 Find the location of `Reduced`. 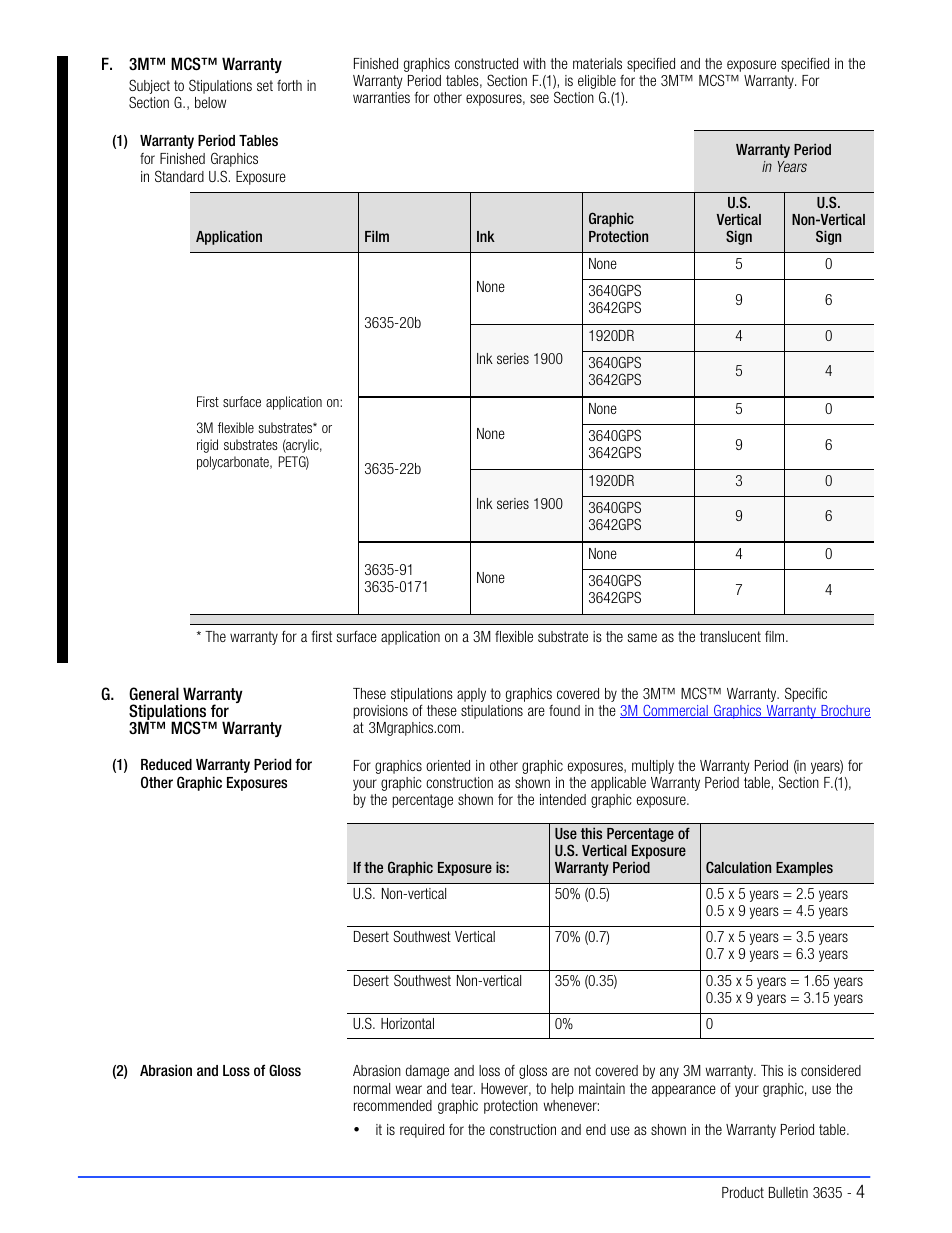

Reduced is located at coordinates (166, 764).
